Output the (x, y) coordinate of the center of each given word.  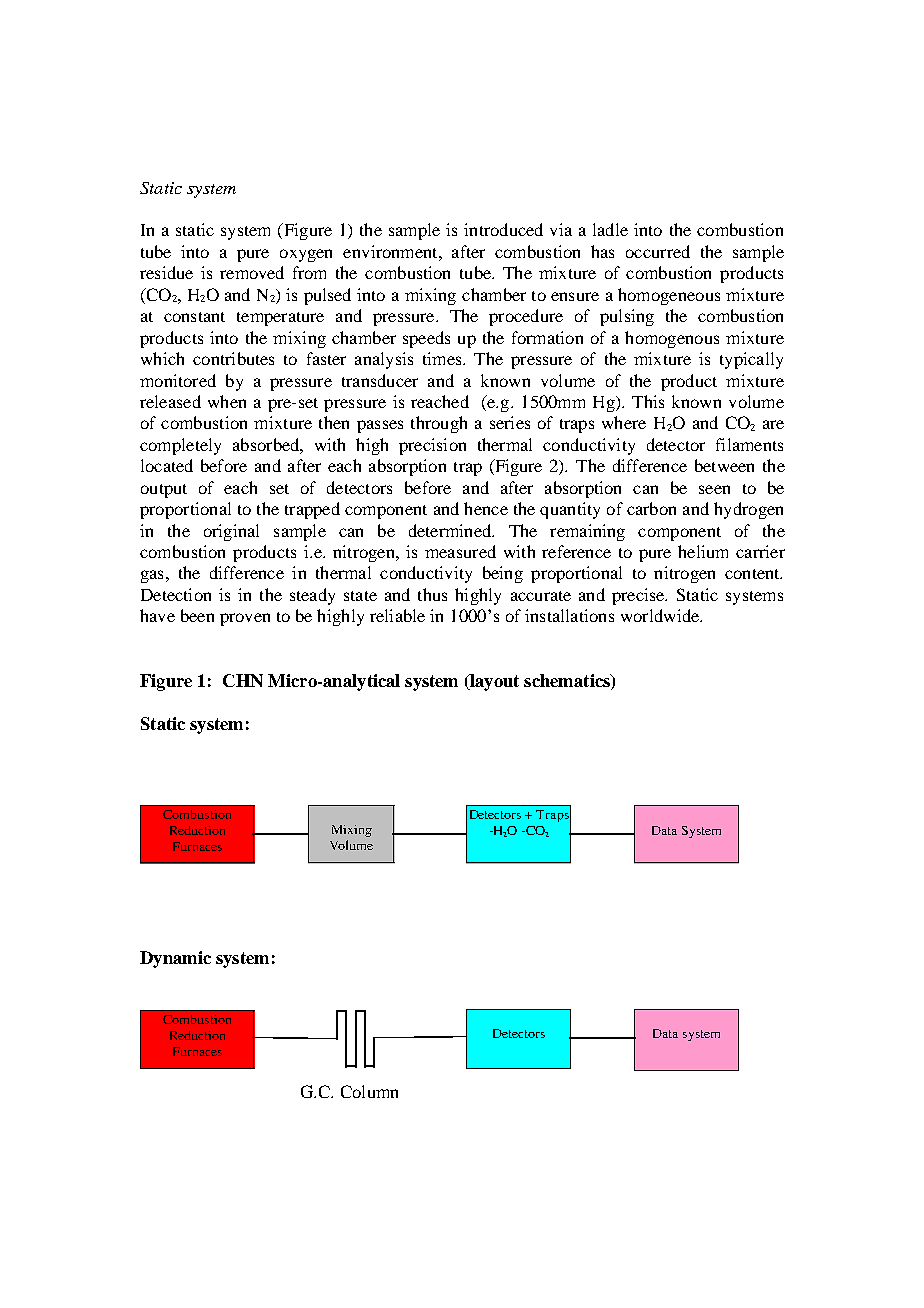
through (439, 424)
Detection (176, 594)
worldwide (661, 615)
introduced (503, 229)
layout (493, 682)
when (227, 401)
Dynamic (175, 959)
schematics (568, 680)
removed (252, 272)
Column (369, 1091)
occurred (658, 251)
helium (703, 551)
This (648, 401)
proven (245, 619)
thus (432, 594)
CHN (243, 680)
